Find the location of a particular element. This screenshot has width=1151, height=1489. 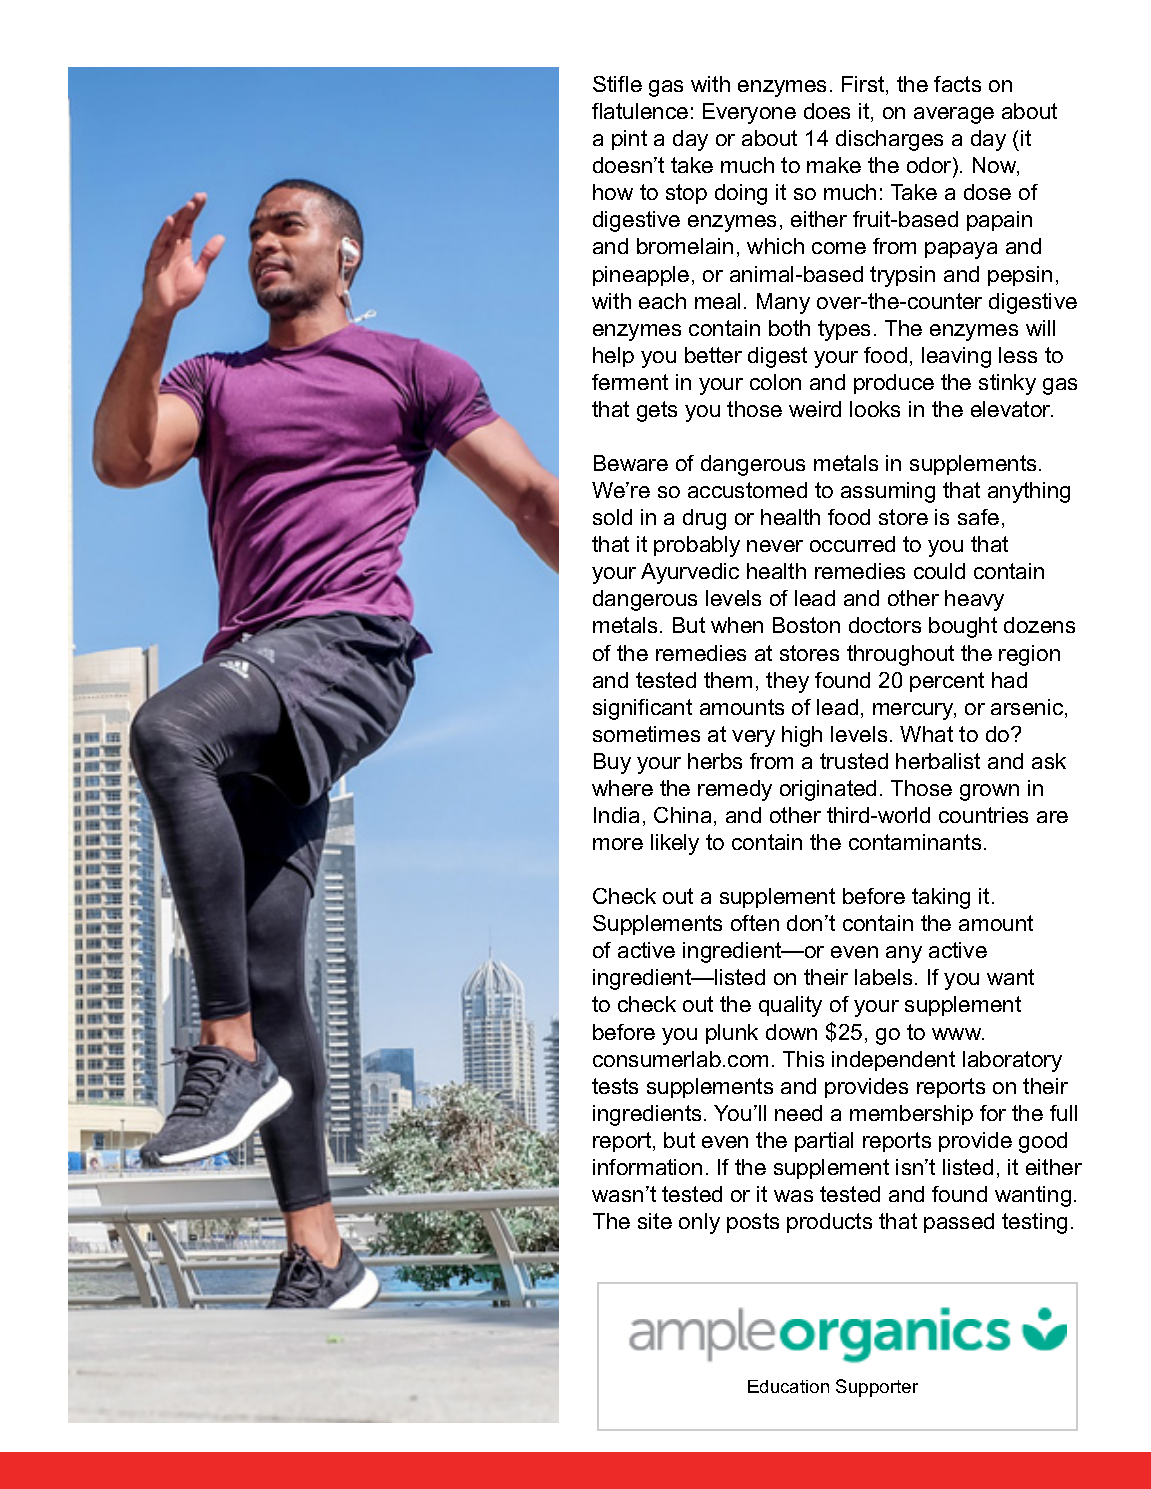

trusted is located at coordinates (854, 761).
